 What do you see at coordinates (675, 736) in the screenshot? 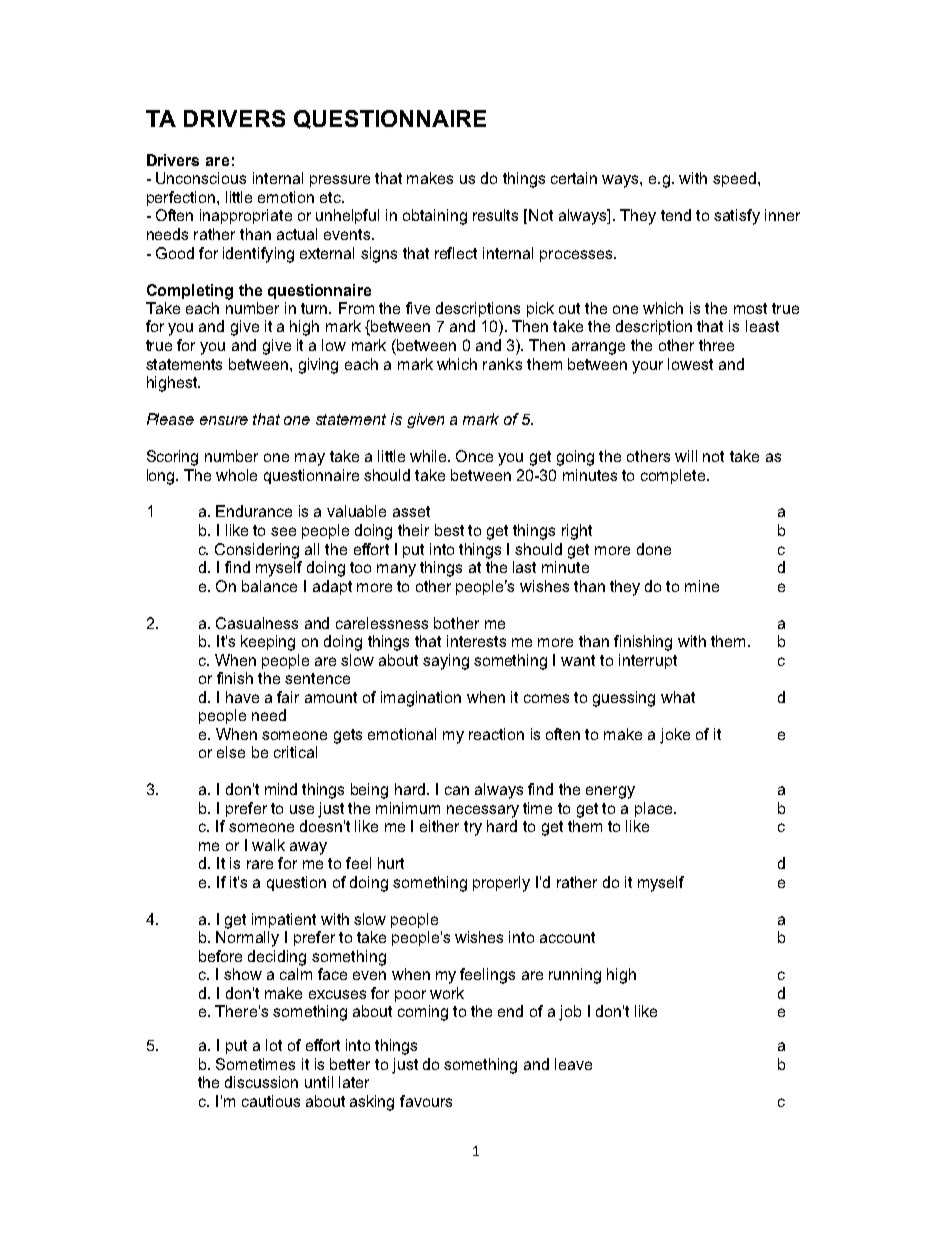
I see `joke` at bounding box center [675, 736].
